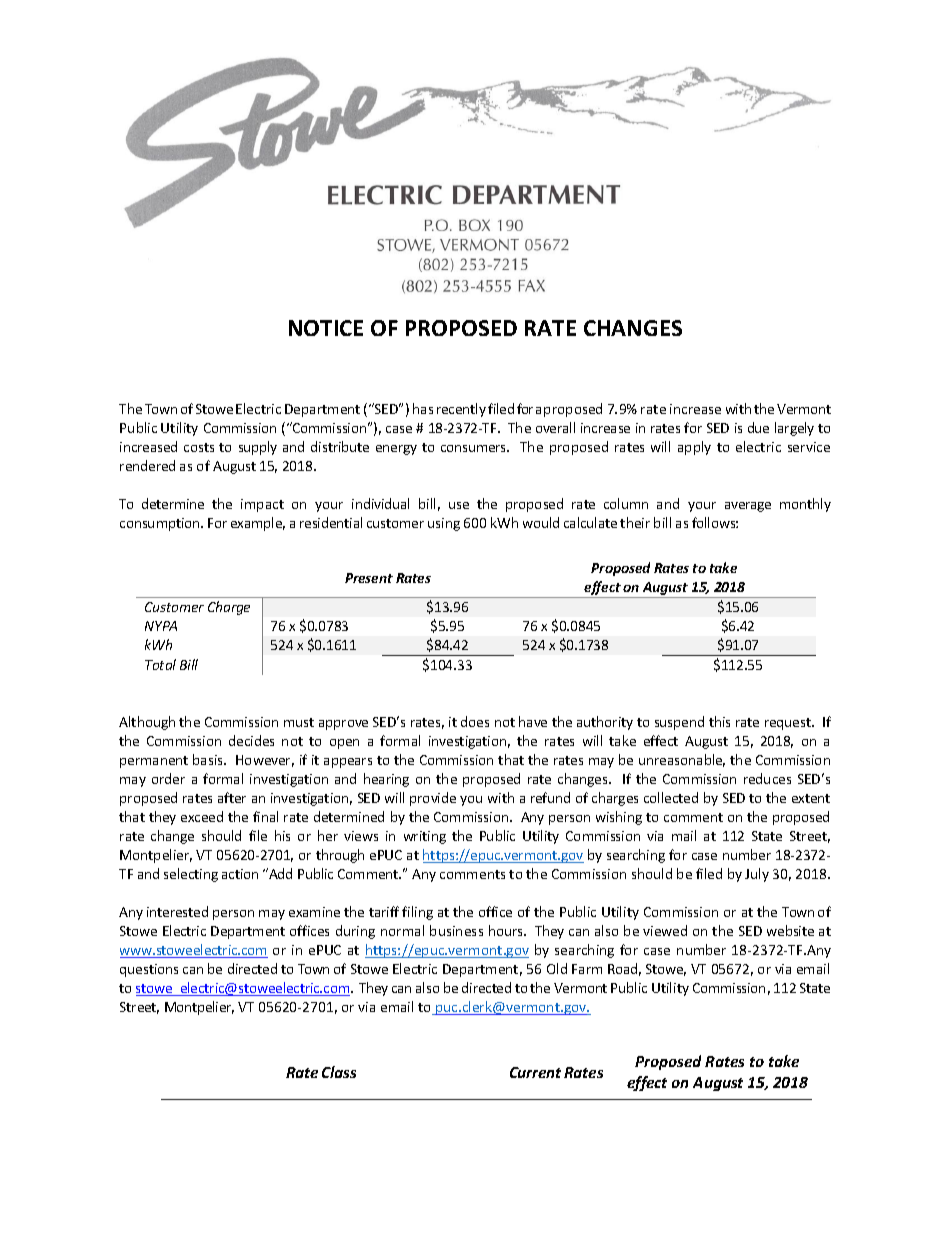 This page has width=952, height=1233. Describe the element at coordinates (757, 875) in the page. I see `July` at that location.
